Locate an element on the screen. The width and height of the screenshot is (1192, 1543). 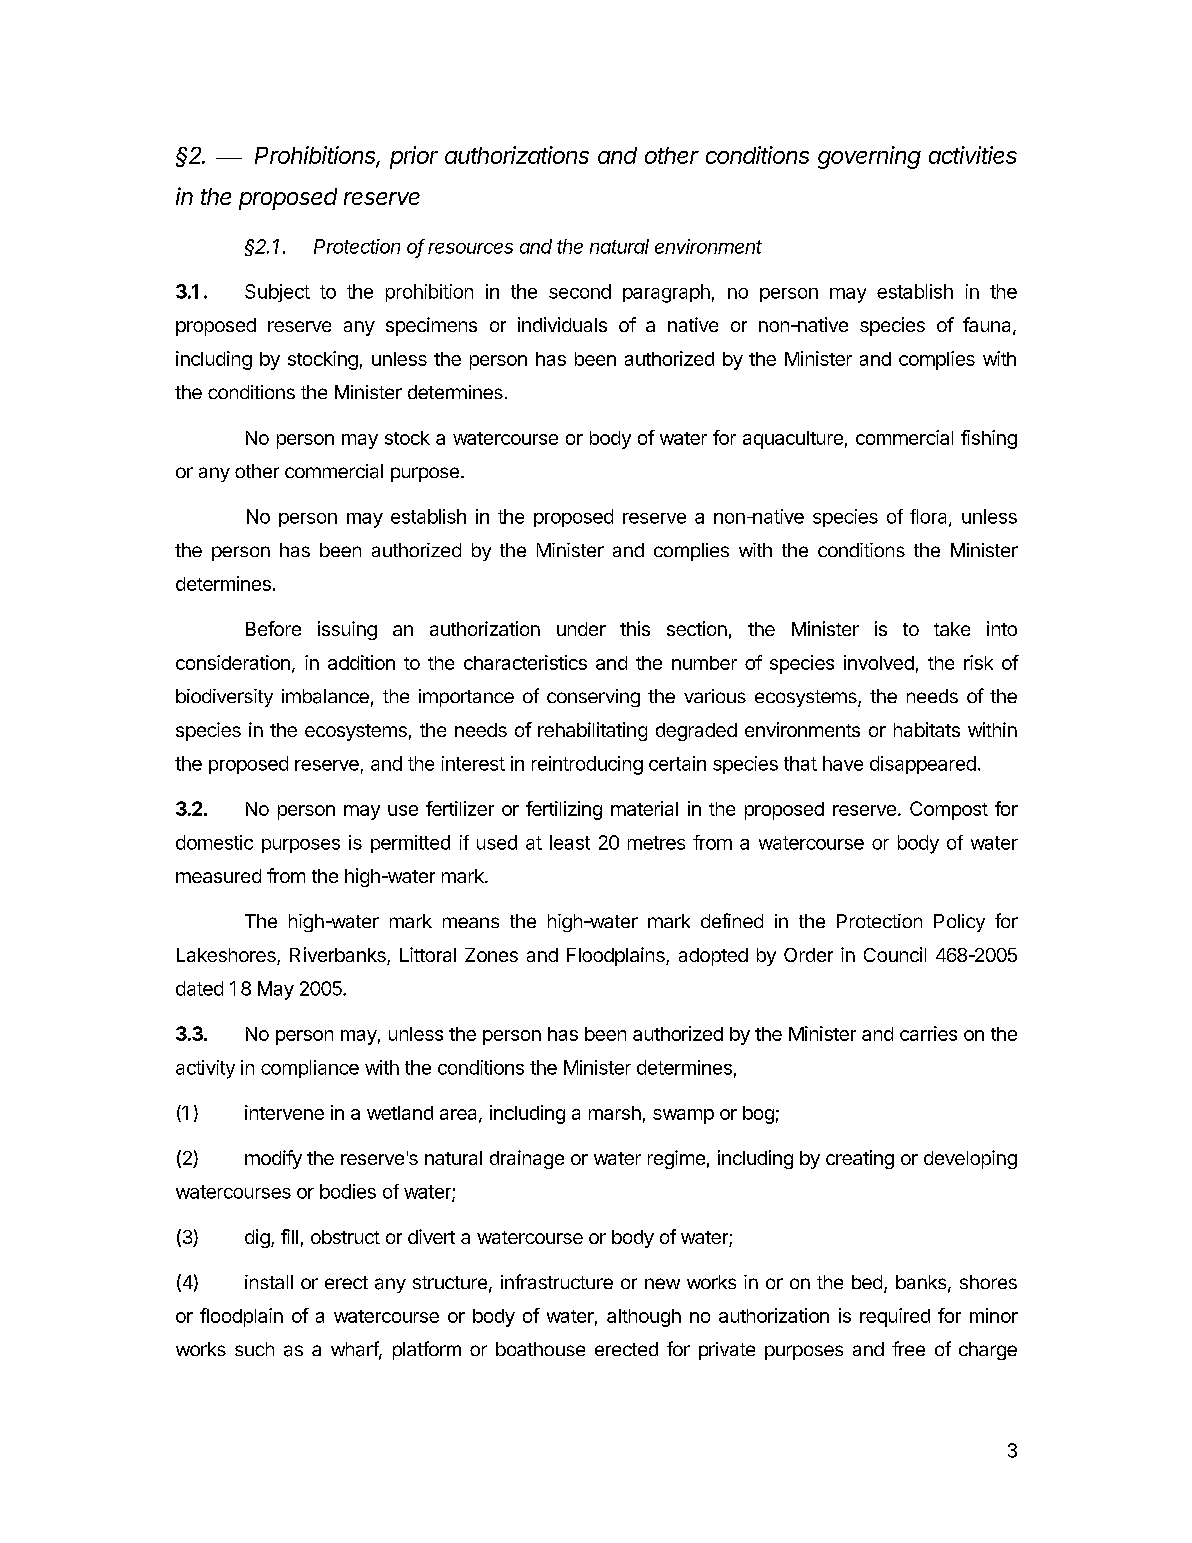
second is located at coordinates (580, 291).
